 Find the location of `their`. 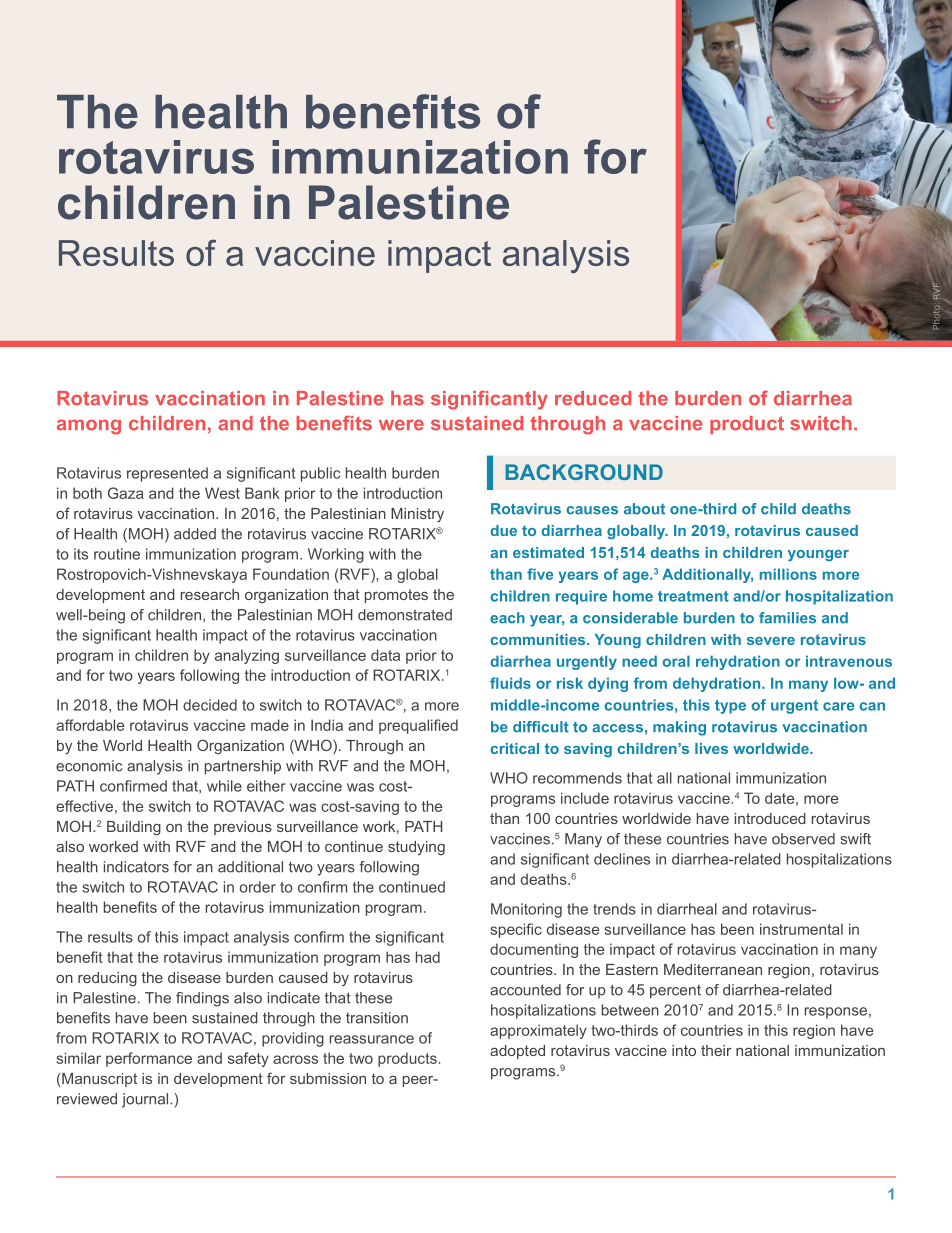

their is located at coordinates (716, 1050).
